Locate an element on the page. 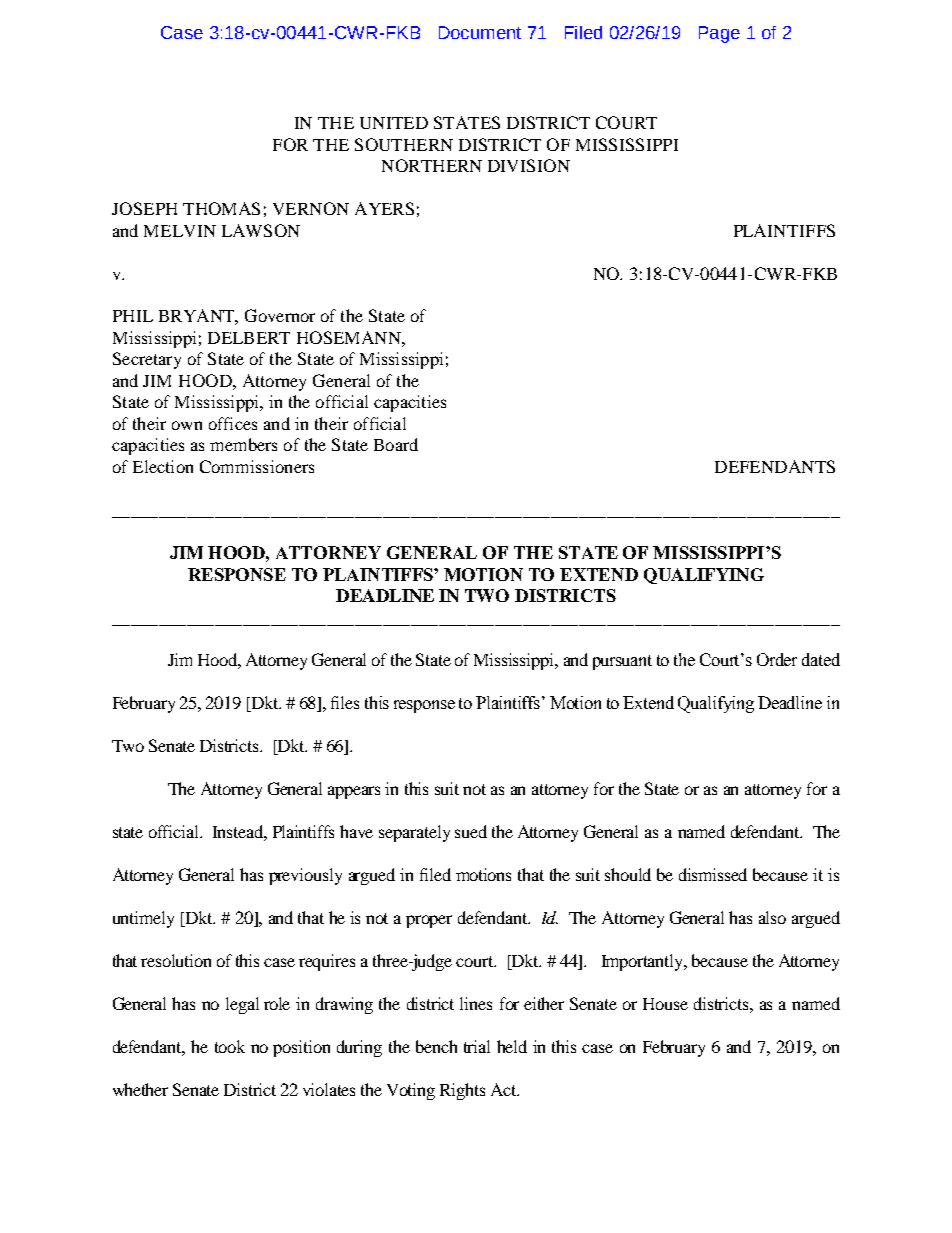 This page has width=952, height=1233. members is located at coordinates (243, 444).
